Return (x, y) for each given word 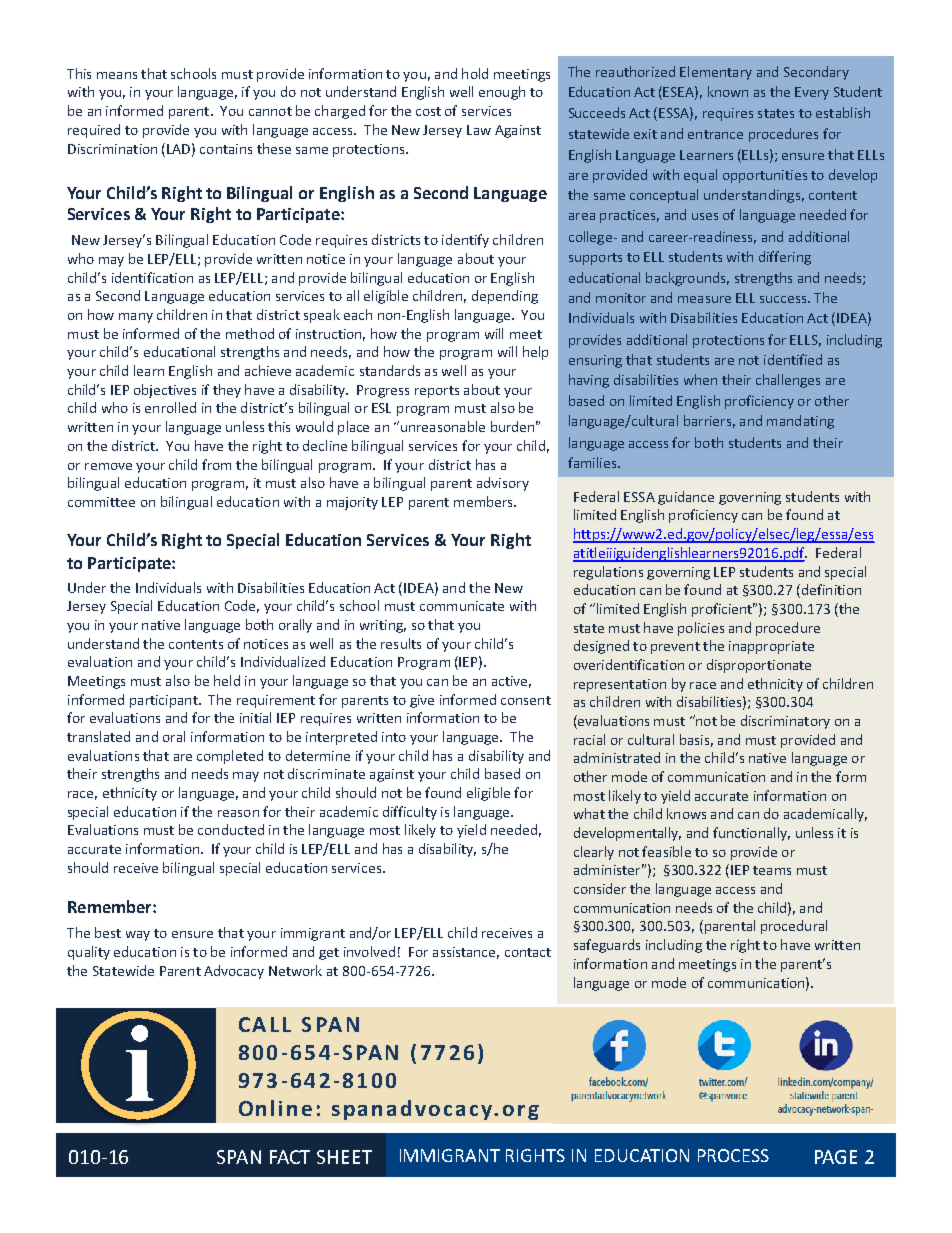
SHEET (344, 1157)
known (728, 91)
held (227, 680)
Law (479, 130)
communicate (462, 606)
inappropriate (771, 647)
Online (275, 1108)
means (117, 75)
